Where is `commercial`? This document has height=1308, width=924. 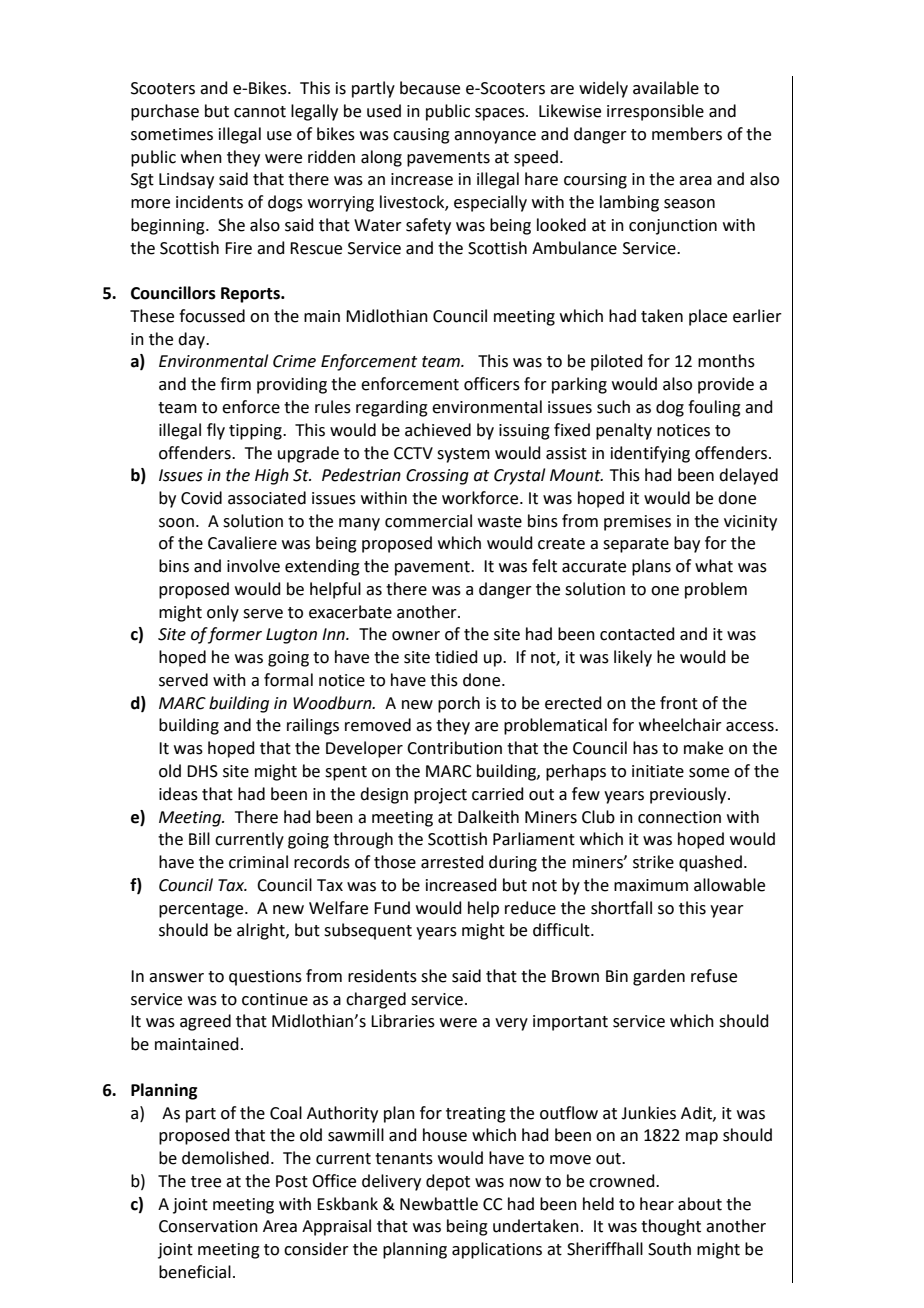 commercial is located at coordinates (428, 521).
